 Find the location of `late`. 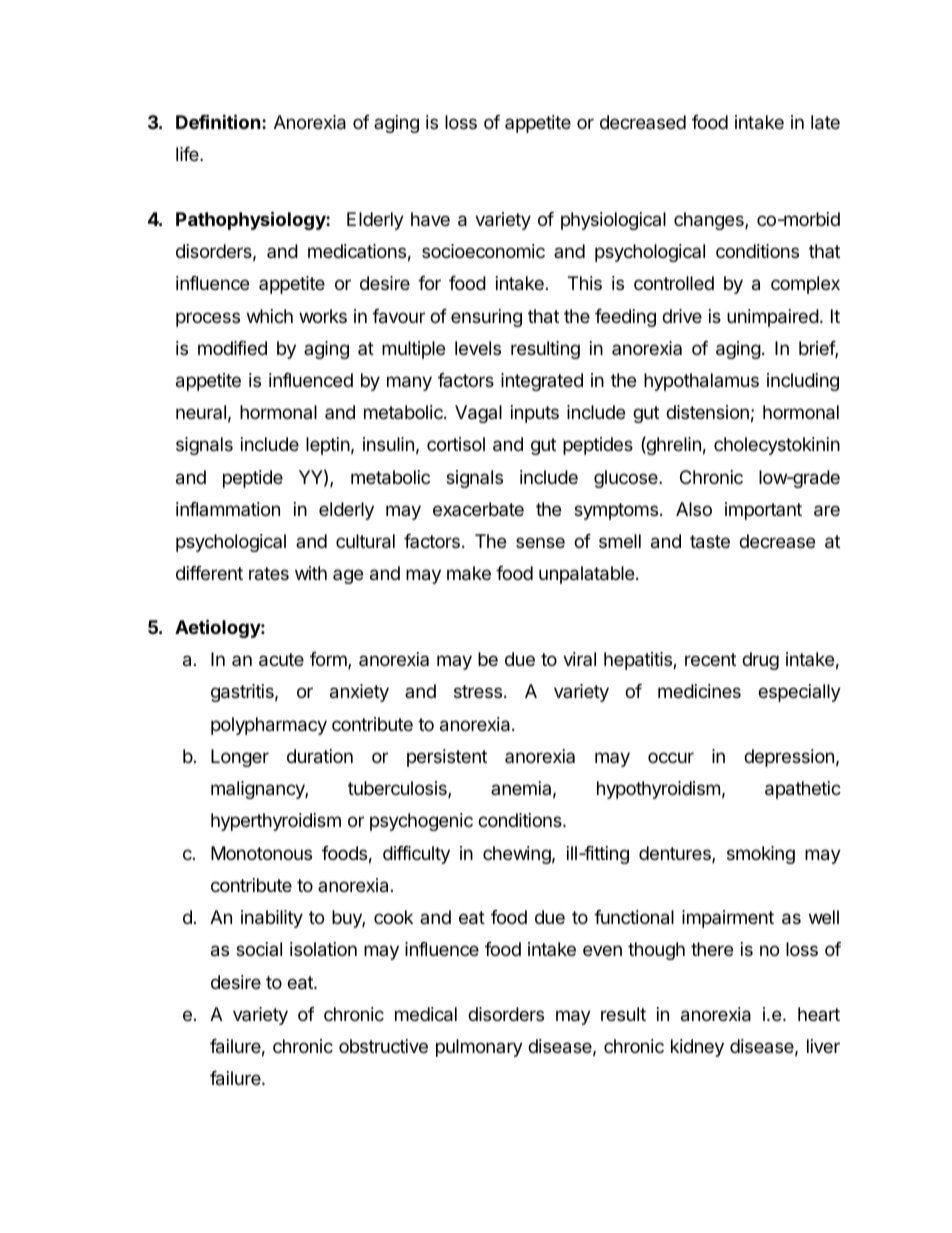

late is located at coordinates (825, 122).
